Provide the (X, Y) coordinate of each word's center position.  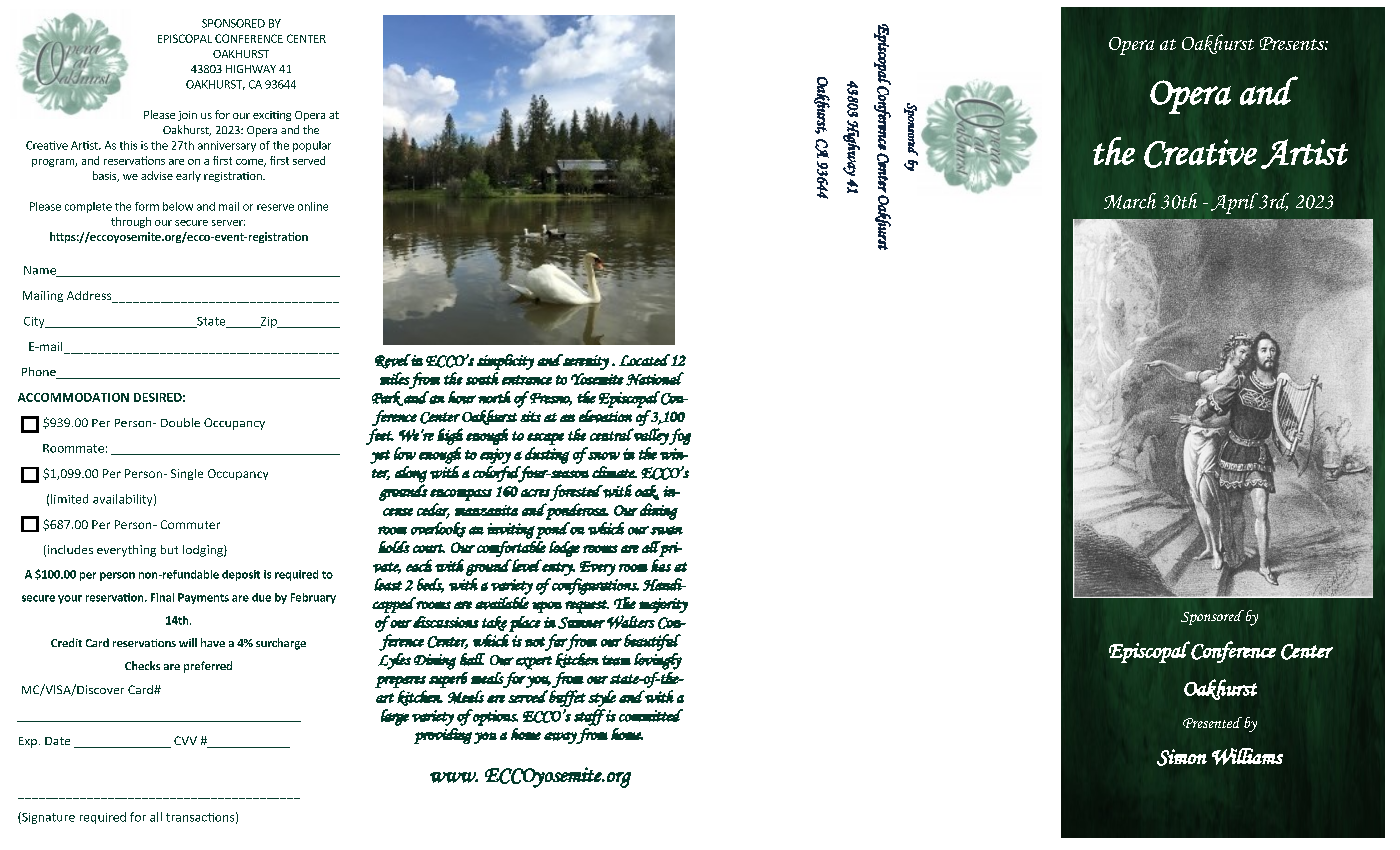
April (1234, 203)
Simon (1182, 757)
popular (312, 146)
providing (443, 736)
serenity (585, 362)
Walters (631, 622)
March (1130, 201)
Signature (47, 818)
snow (604, 456)
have (213, 642)
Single (187, 474)
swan (666, 530)
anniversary (227, 146)
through (131, 222)
